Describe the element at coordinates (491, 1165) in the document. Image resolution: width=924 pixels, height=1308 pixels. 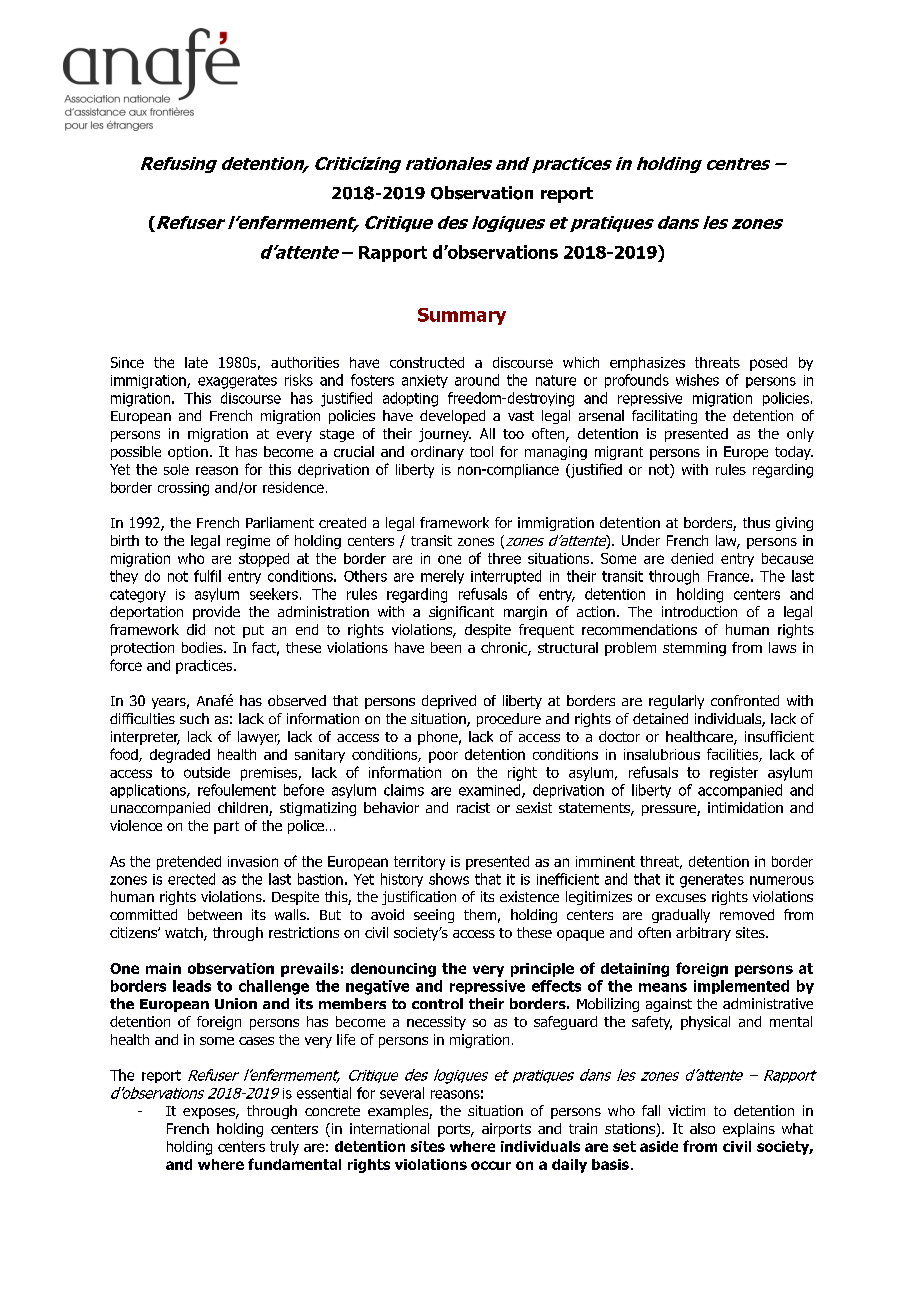
I see `occur` at that location.
